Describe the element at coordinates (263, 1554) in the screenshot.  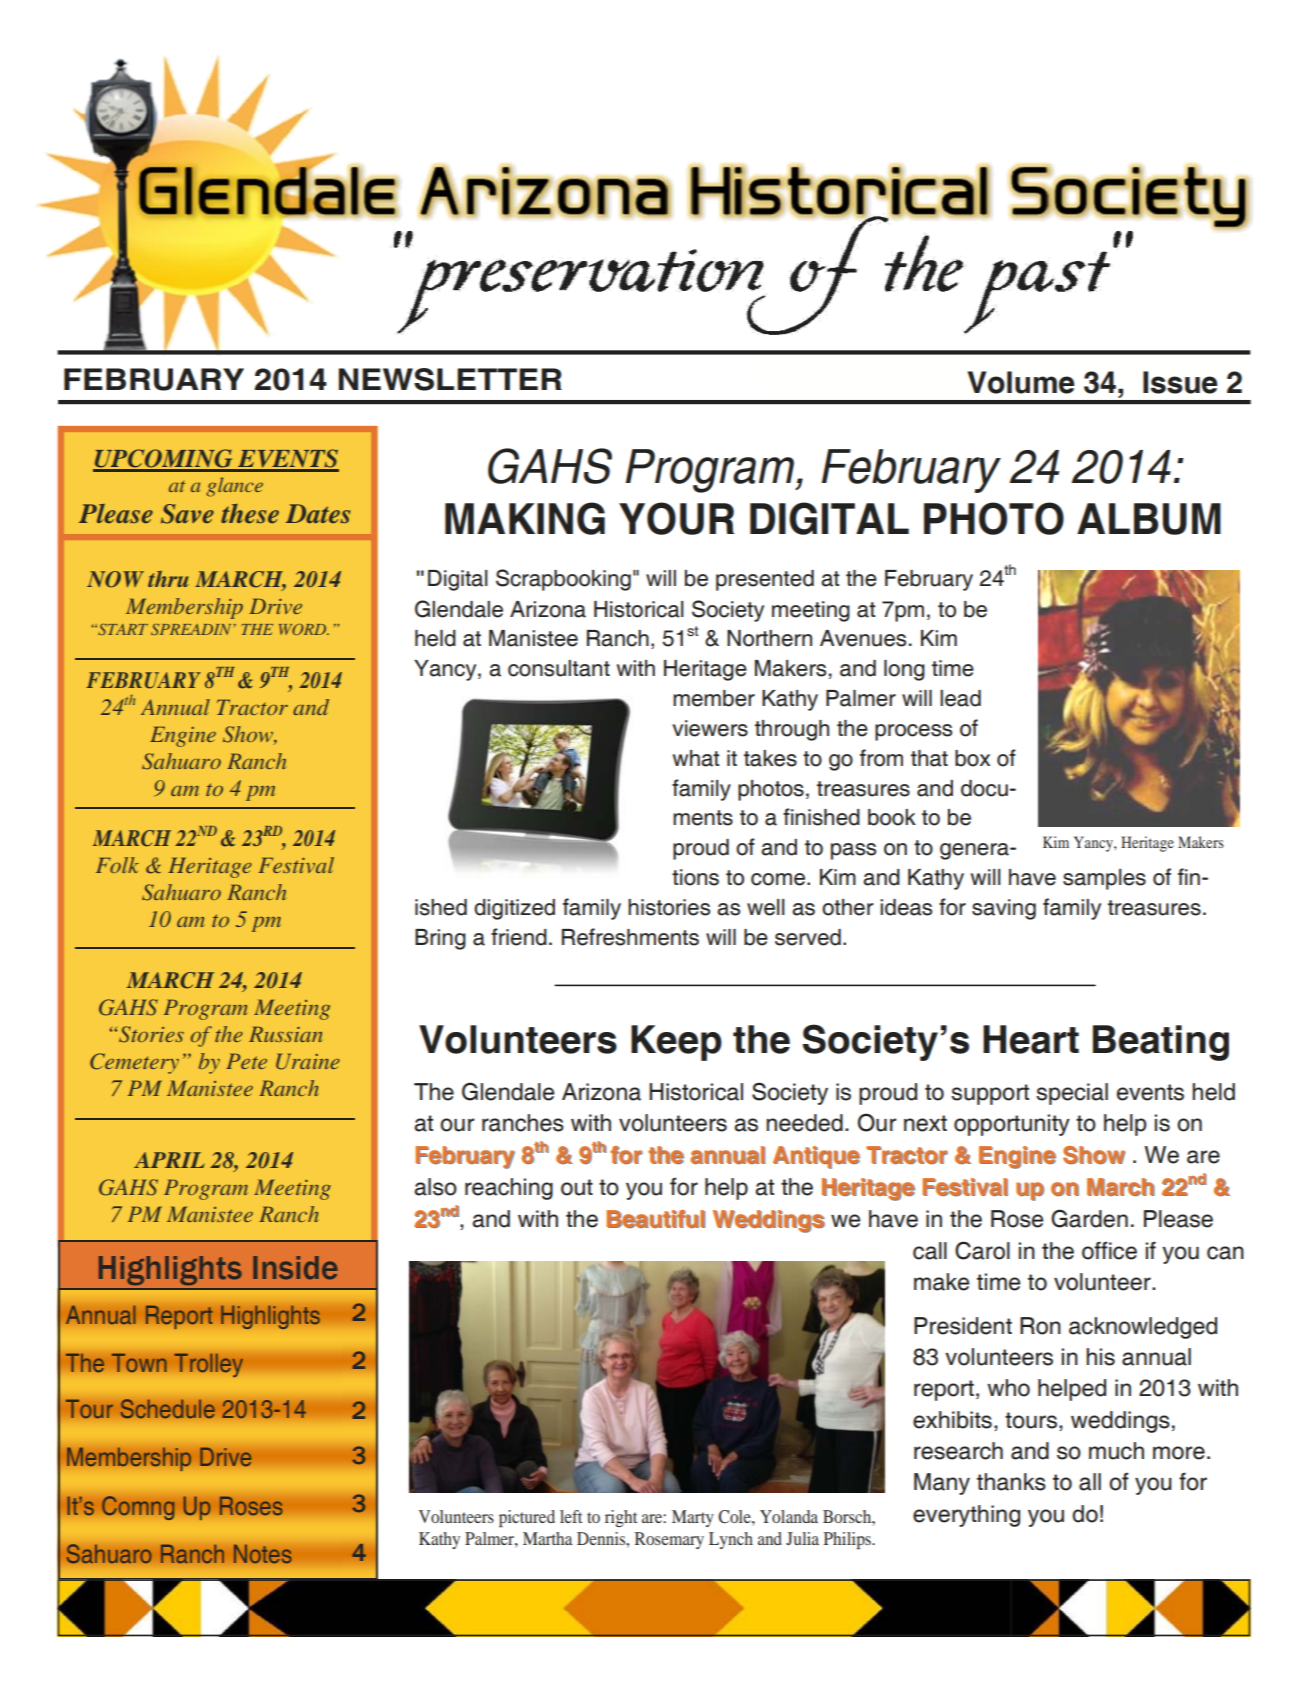
I see `Notes` at that location.
